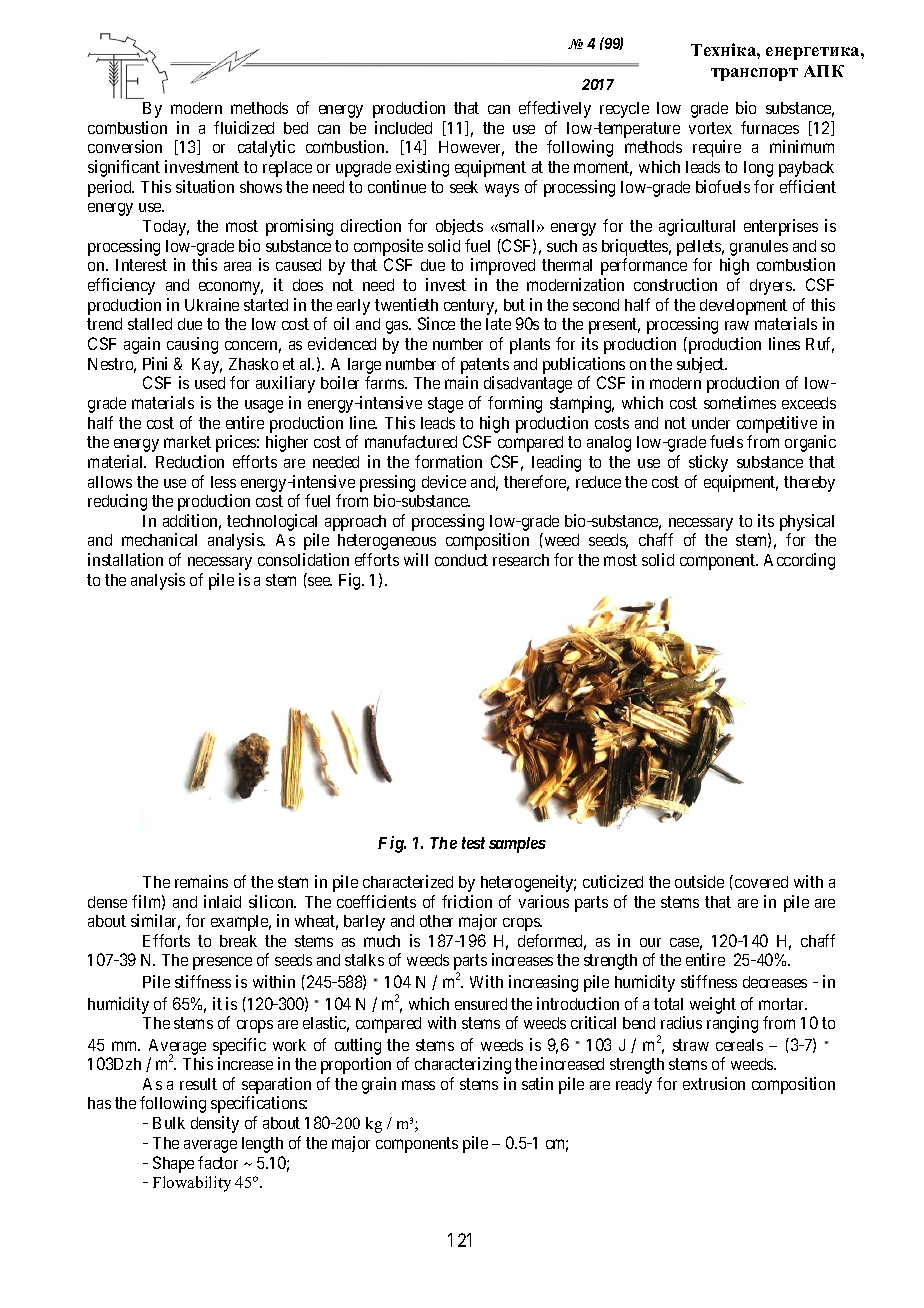 The width and height of the image is (924, 1308). What do you see at coordinates (448, 461) in the image?
I see `formation` at bounding box center [448, 461].
